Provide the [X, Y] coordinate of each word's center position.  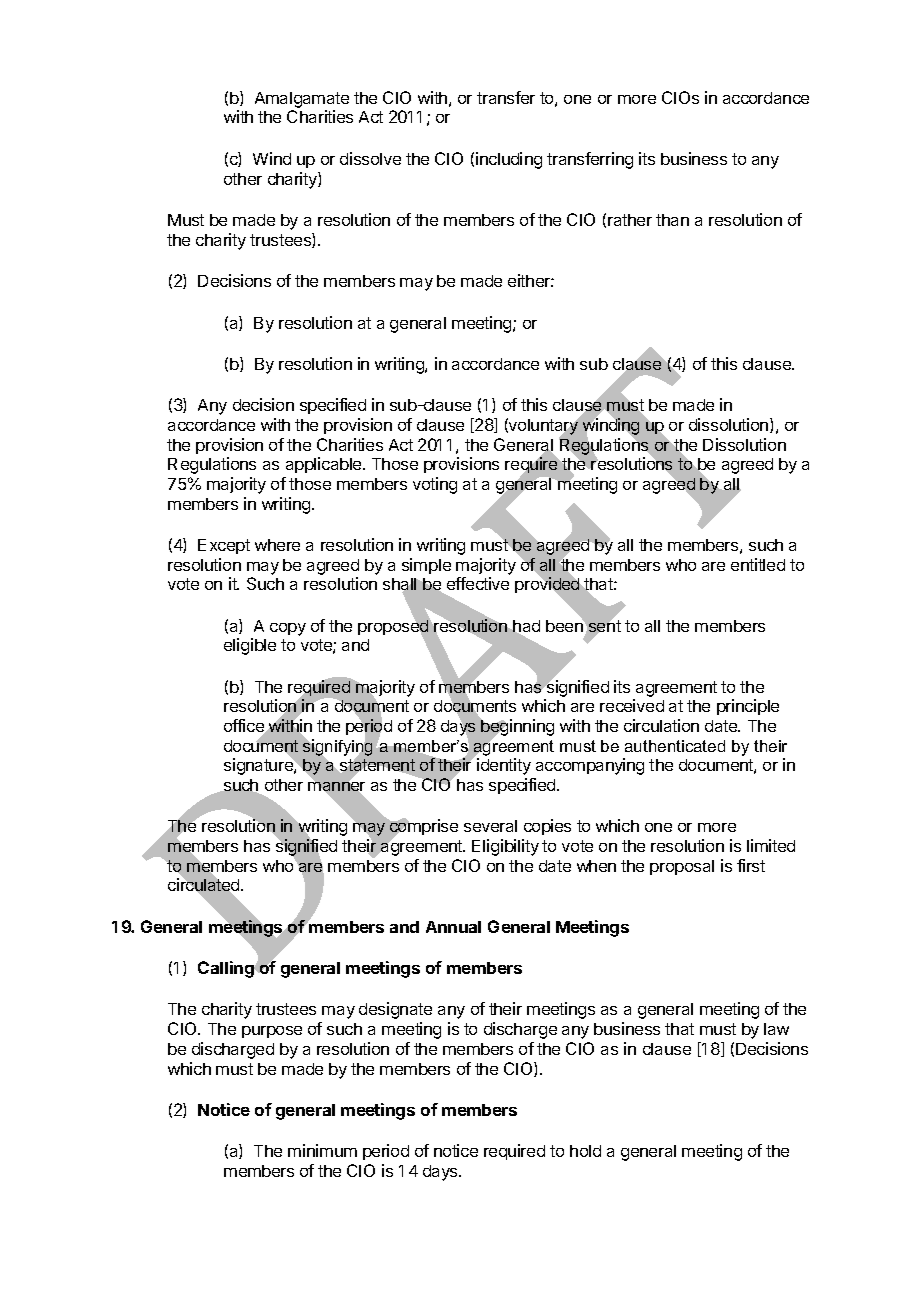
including [509, 160]
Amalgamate [302, 100]
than [672, 220]
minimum [322, 1150]
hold [585, 1151]
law [776, 1029]
